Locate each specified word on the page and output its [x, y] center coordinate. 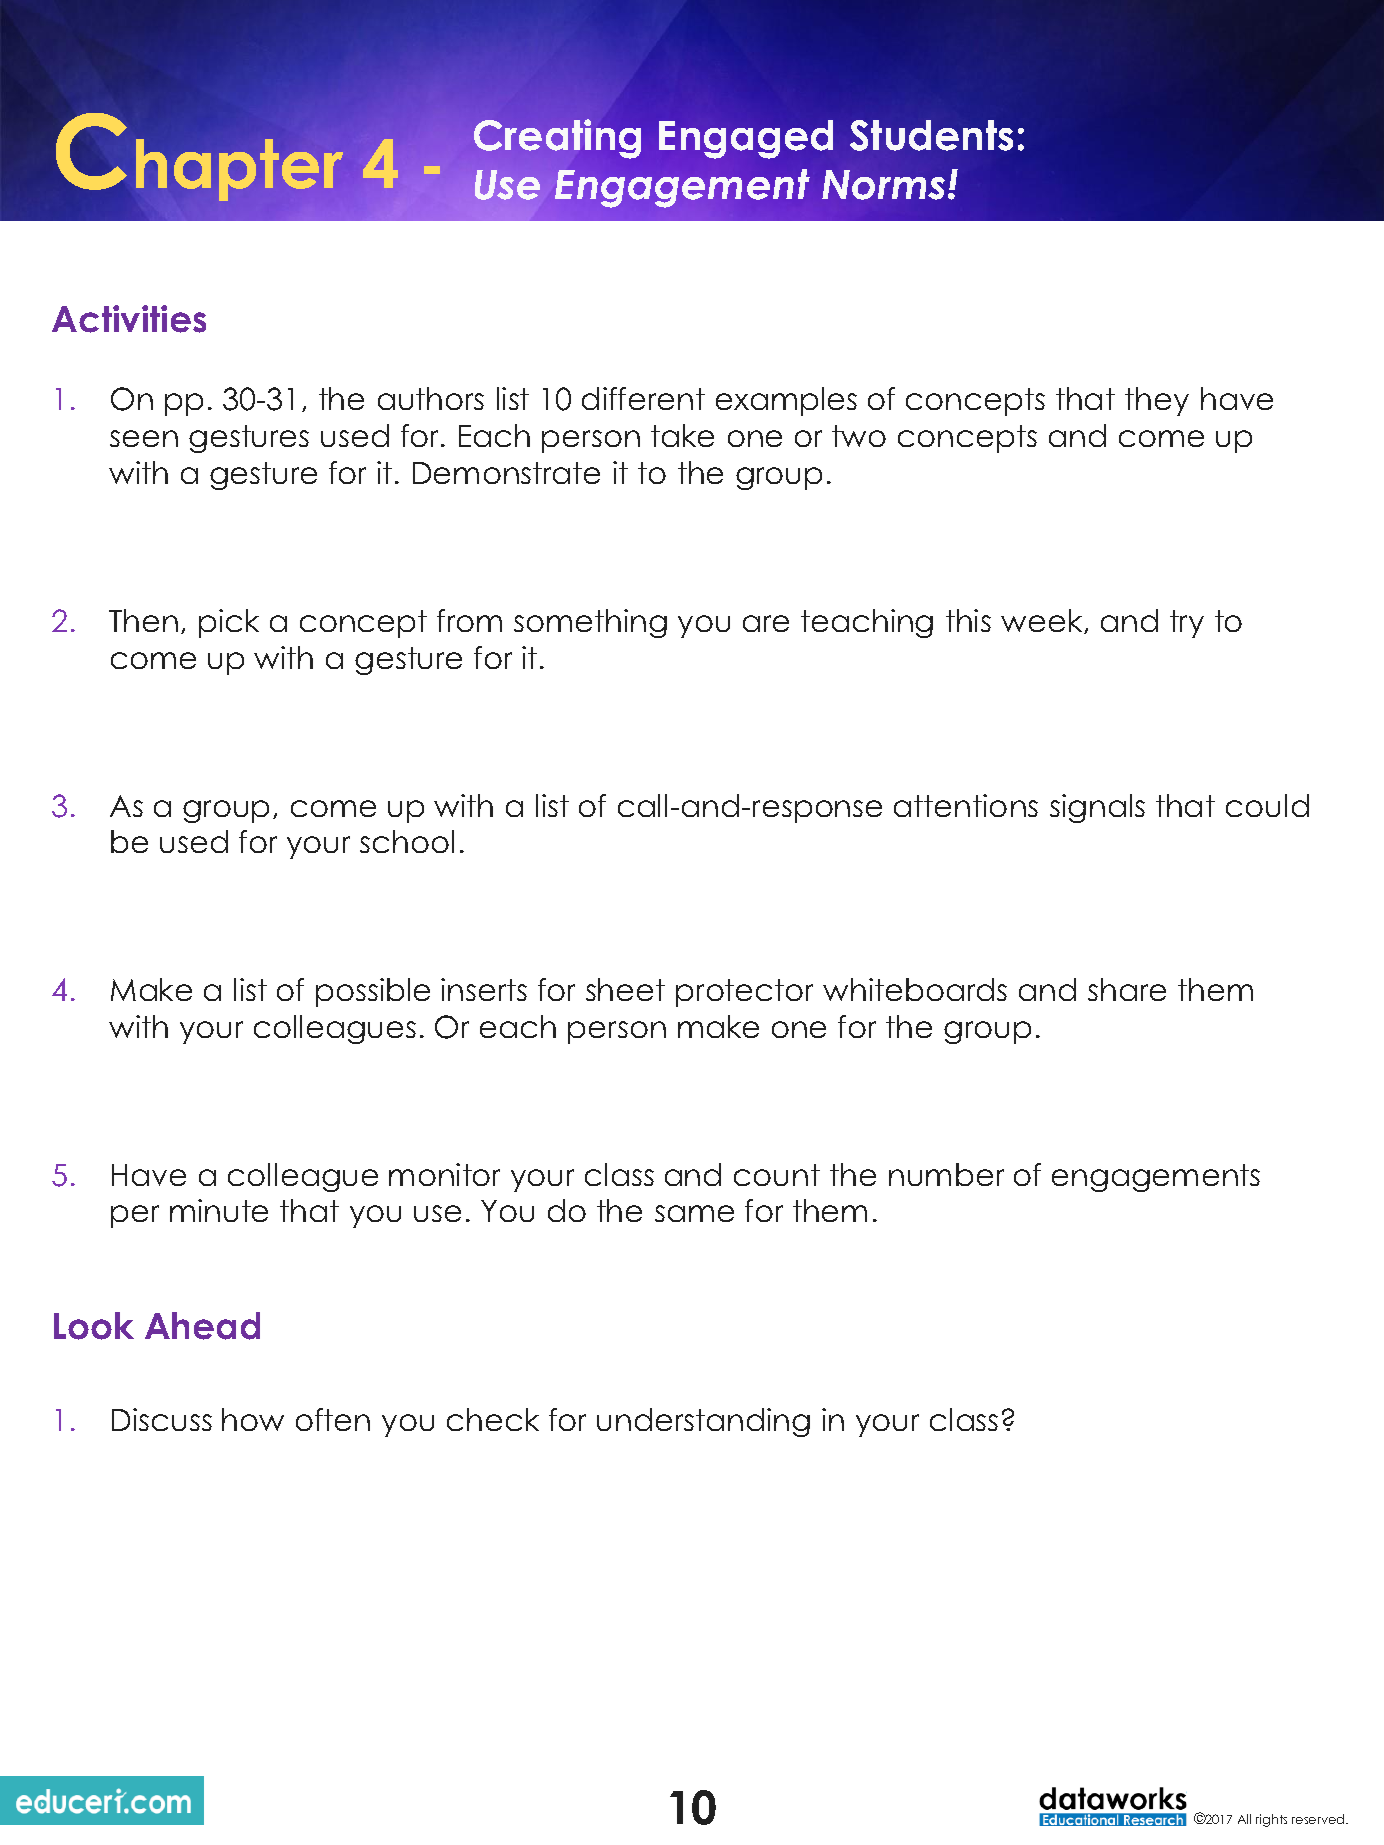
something [590, 623]
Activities [129, 319]
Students [931, 135]
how [253, 1419]
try [1187, 624]
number [946, 1174]
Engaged [746, 139]
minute [219, 1210]
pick [229, 623]
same [694, 1213]
